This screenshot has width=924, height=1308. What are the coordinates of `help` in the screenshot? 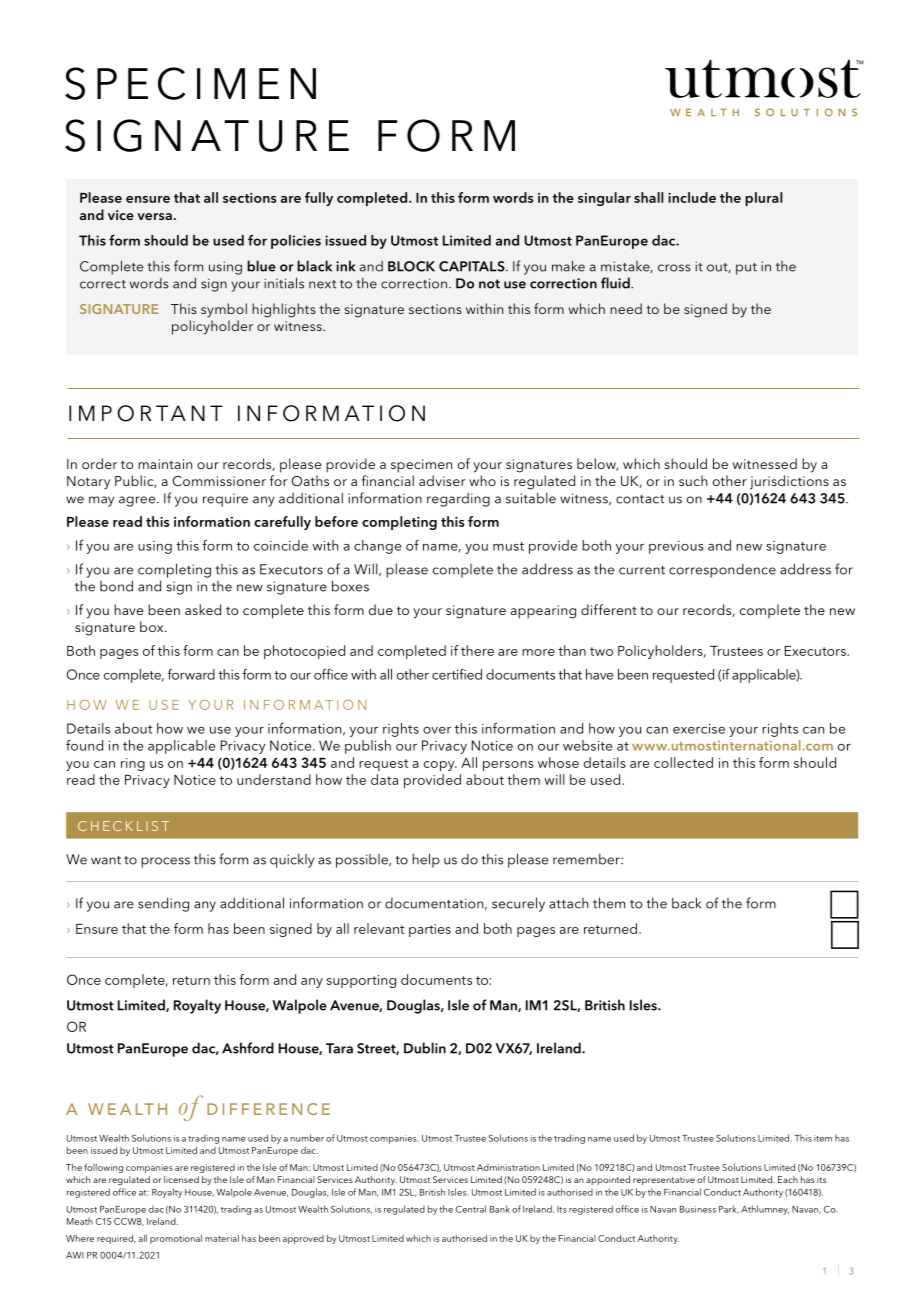 It's located at (426, 860).
